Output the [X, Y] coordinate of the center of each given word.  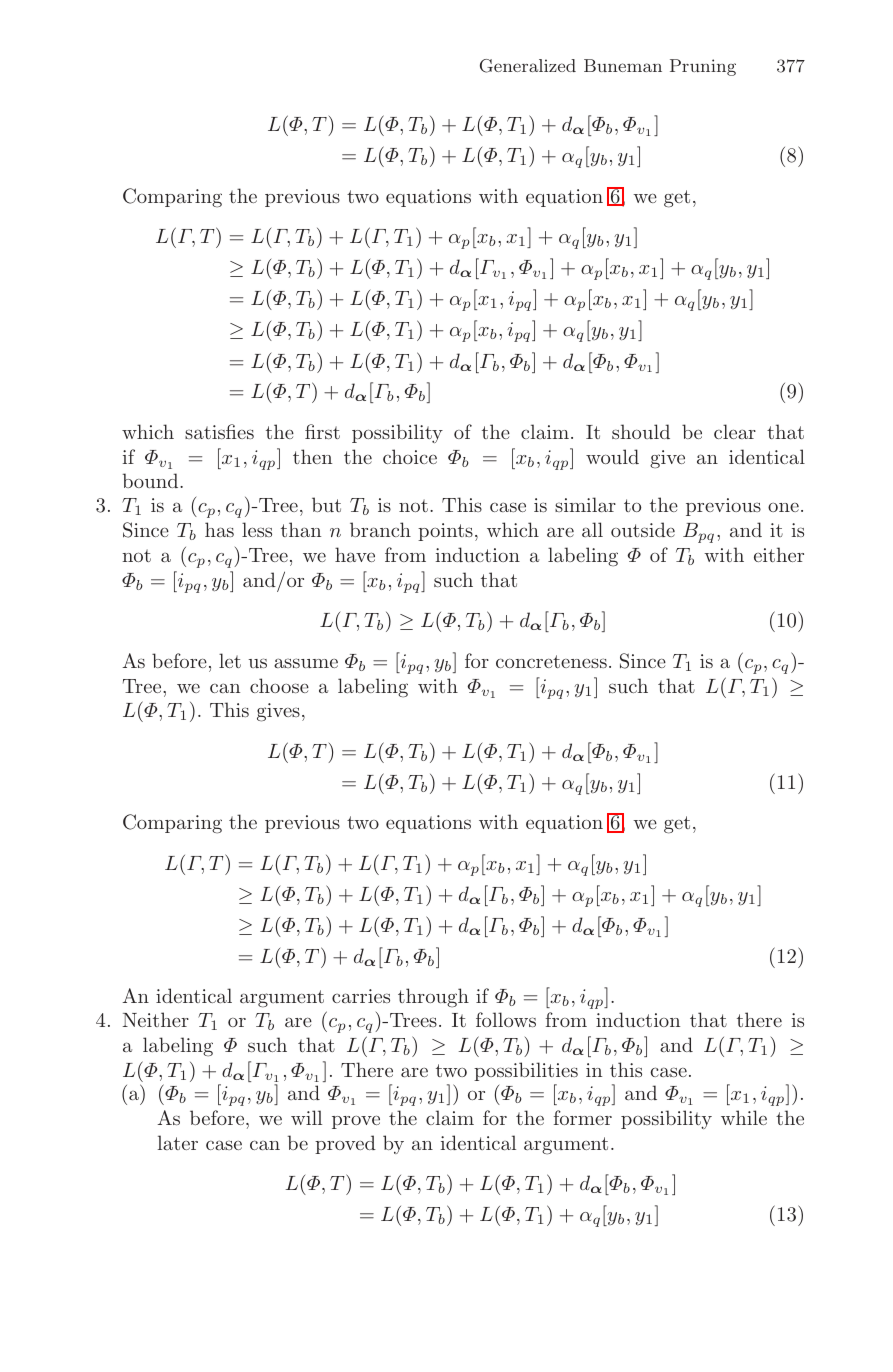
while [744, 1117]
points [445, 532]
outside [643, 529]
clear [735, 431]
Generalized [528, 66]
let [230, 660]
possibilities [526, 1071]
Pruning [703, 67]
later [178, 1142]
